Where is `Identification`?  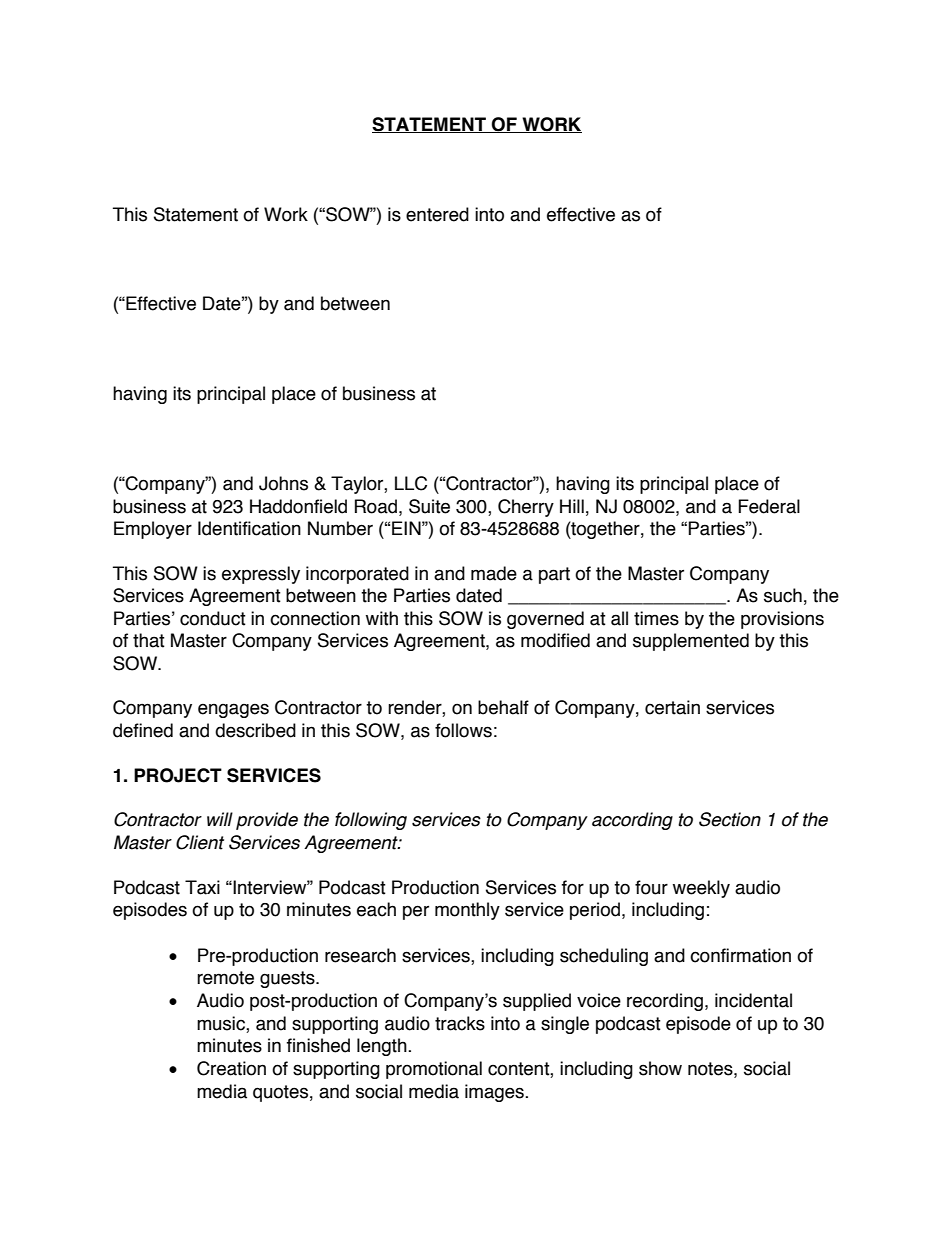
Identification is located at coordinates (249, 528).
